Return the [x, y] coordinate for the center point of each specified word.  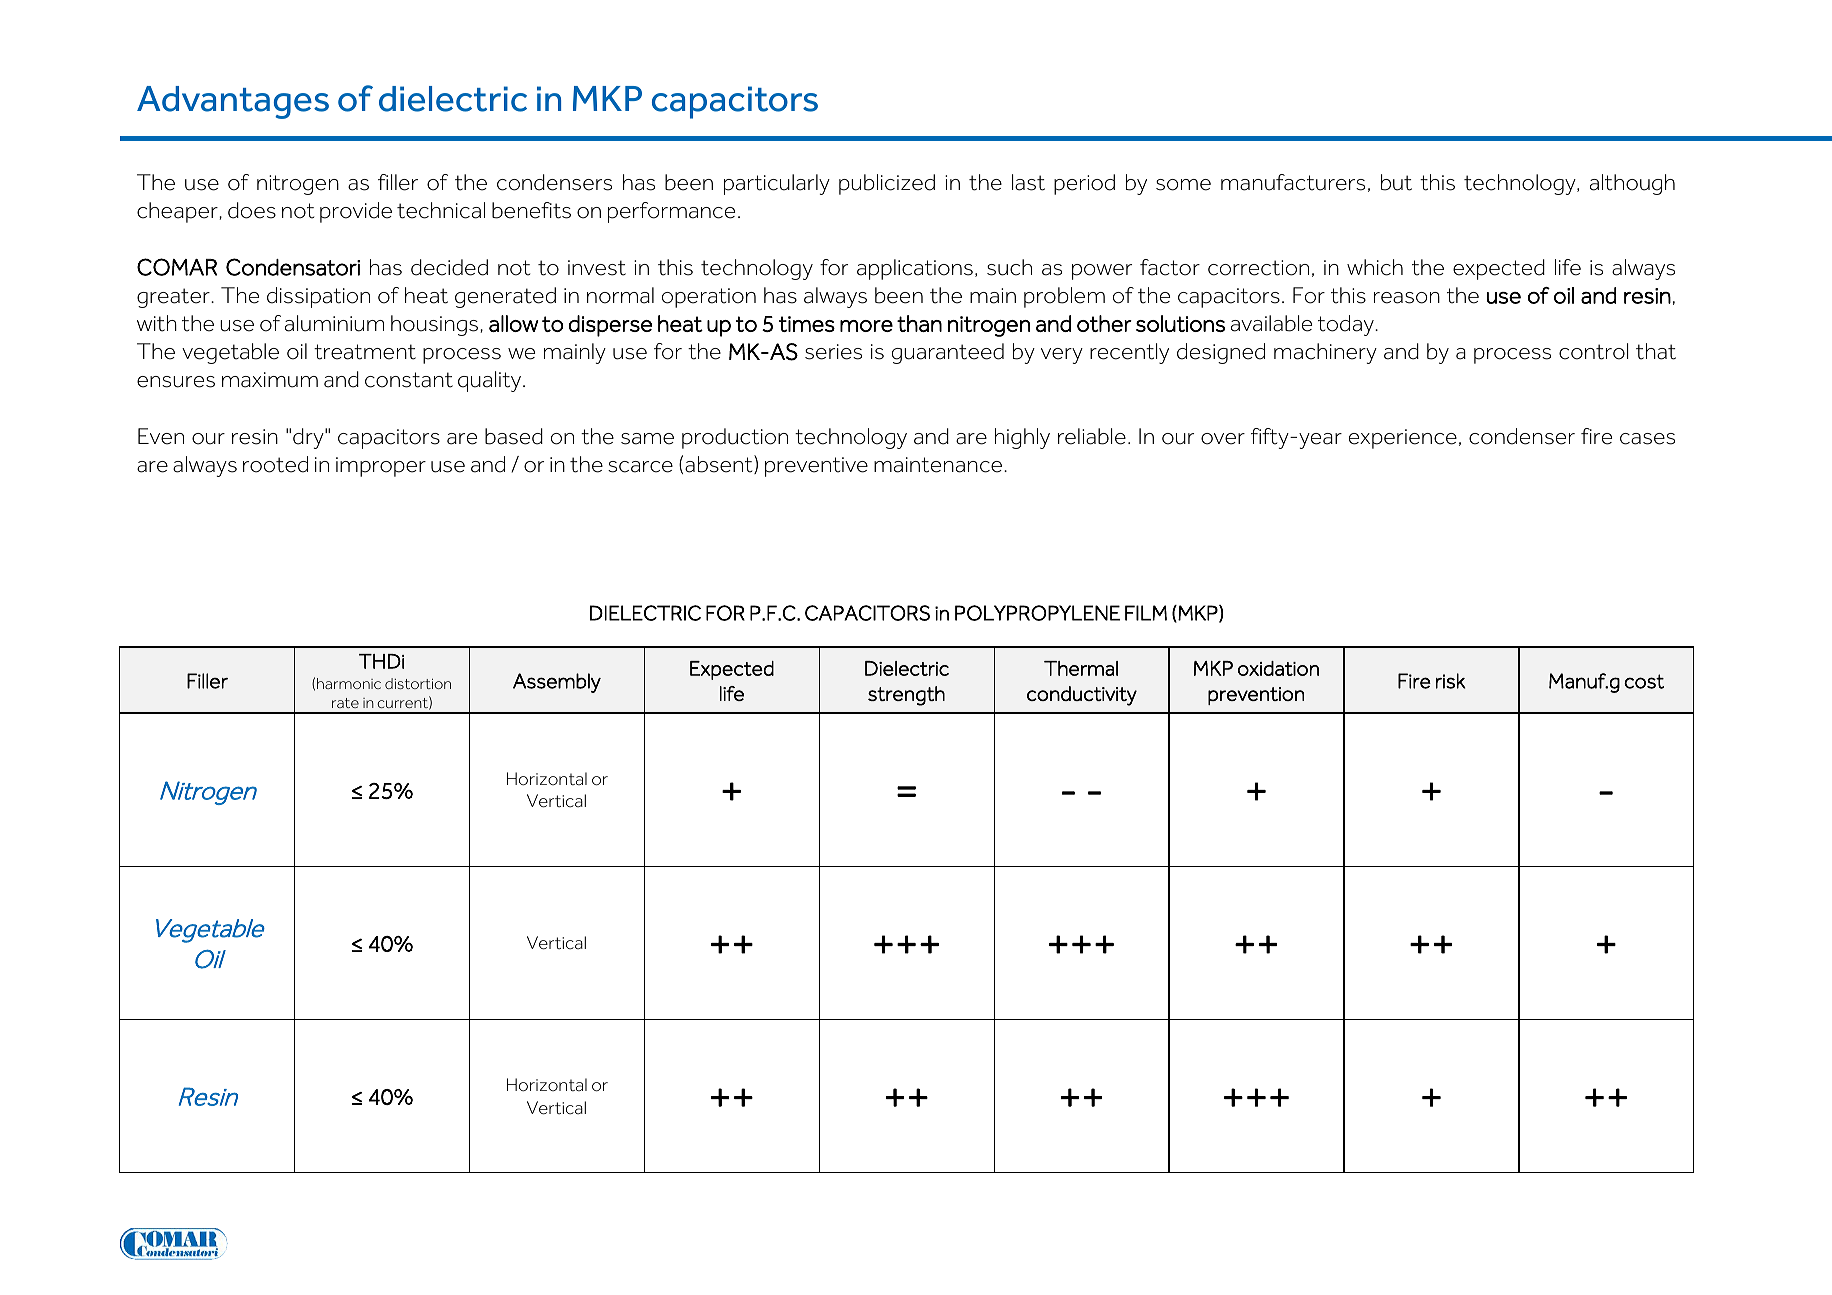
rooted [275, 464]
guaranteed [948, 353]
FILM [1146, 613]
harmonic [349, 683]
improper [381, 467]
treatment [365, 352]
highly [1022, 438]
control [1593, 351]
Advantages [233, 102]
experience [1403, 439]
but [1396, 182]
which [1375, 267]
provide [356, 212]
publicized [887, 184]
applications [915, 269]
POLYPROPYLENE [1037, 613]
